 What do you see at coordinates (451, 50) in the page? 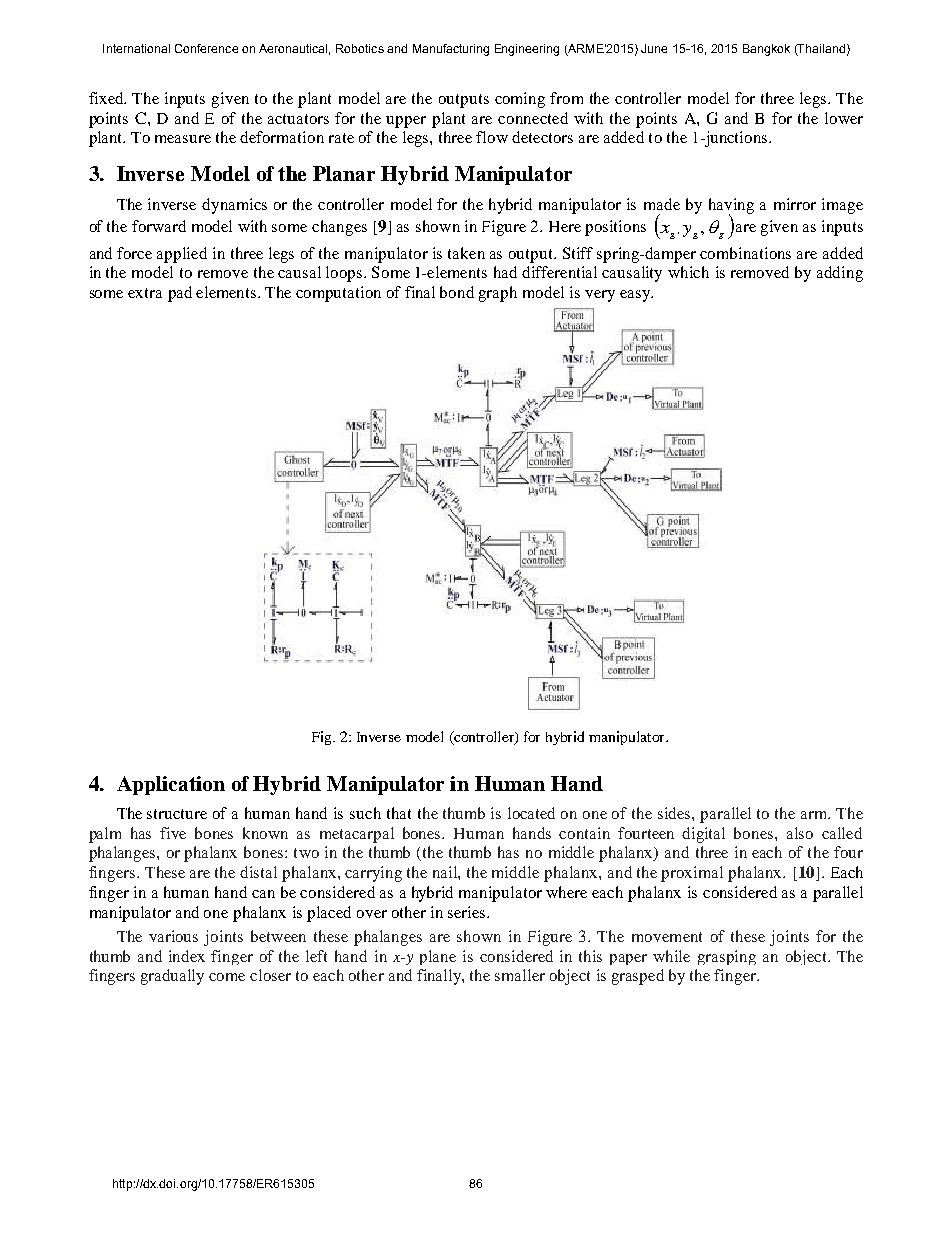
I see `Manufacturing` at bounding box center [451, 50].
